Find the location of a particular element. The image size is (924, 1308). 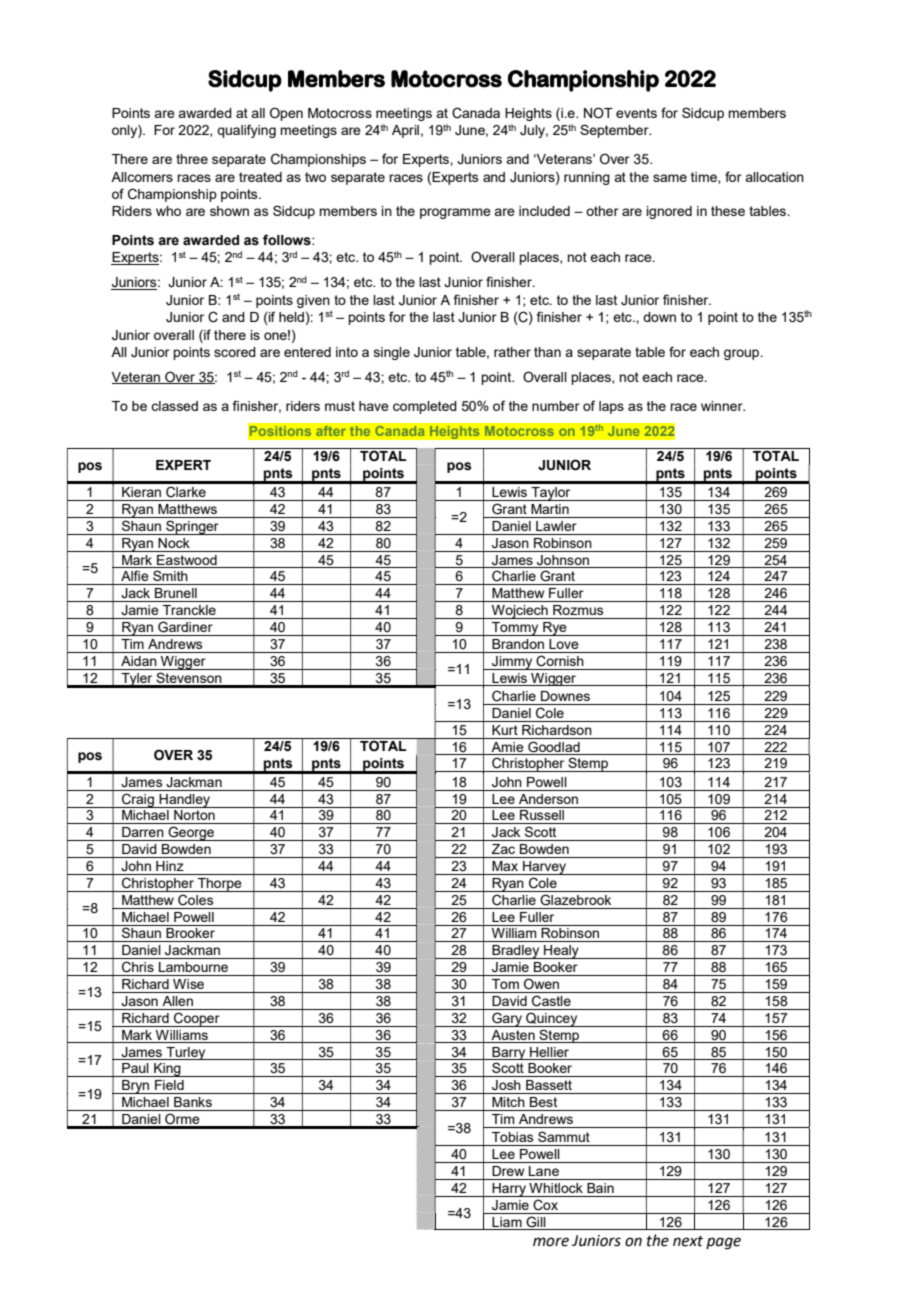

programme is located at coordinates (455, 213).
